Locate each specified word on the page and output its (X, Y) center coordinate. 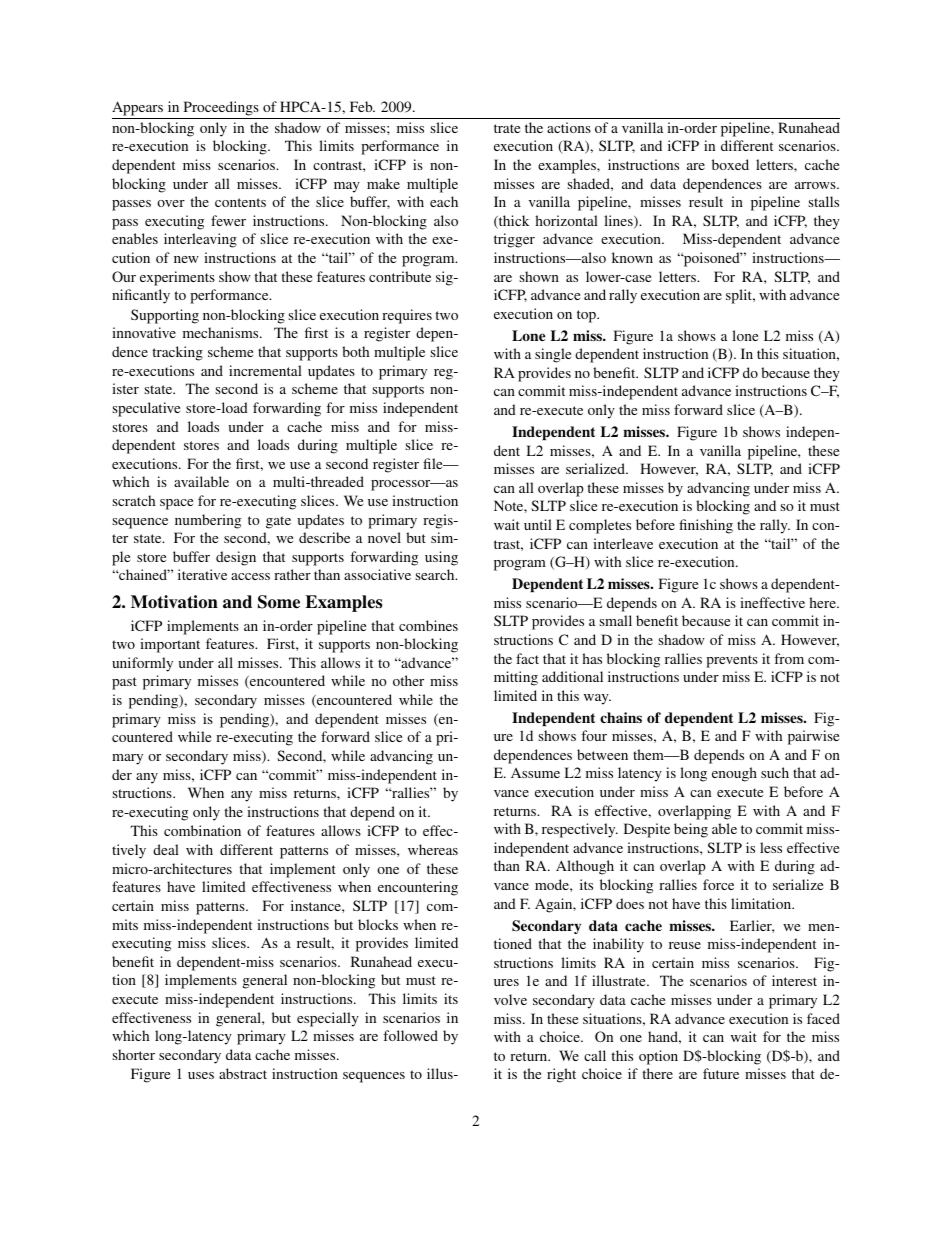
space (176, 504)
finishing (706, 526)
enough (734, 774)
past (124, 683)
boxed (730, 164)
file (434, 463)
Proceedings (221, 108)
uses (201, 1075)
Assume (535, 773)
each (444, 201)
